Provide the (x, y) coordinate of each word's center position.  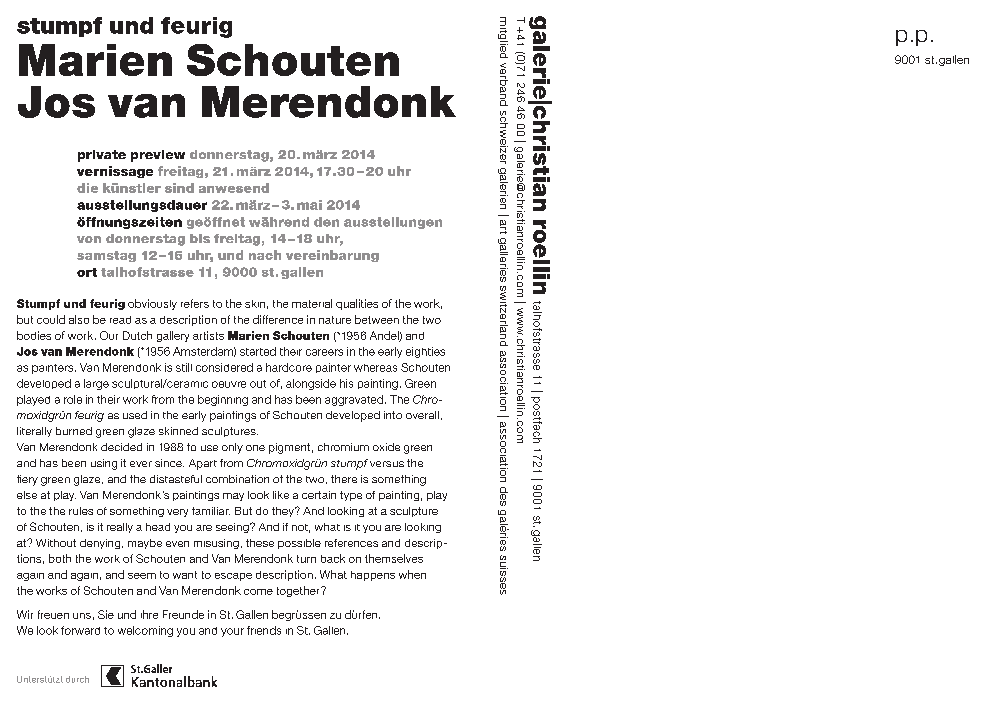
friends (264, 630)
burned (74, 431)
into (393, 415)
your (232, 632)
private (102, 156)
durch (77, 679)
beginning (223, 400)
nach (265, 255)
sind (179, 188)
